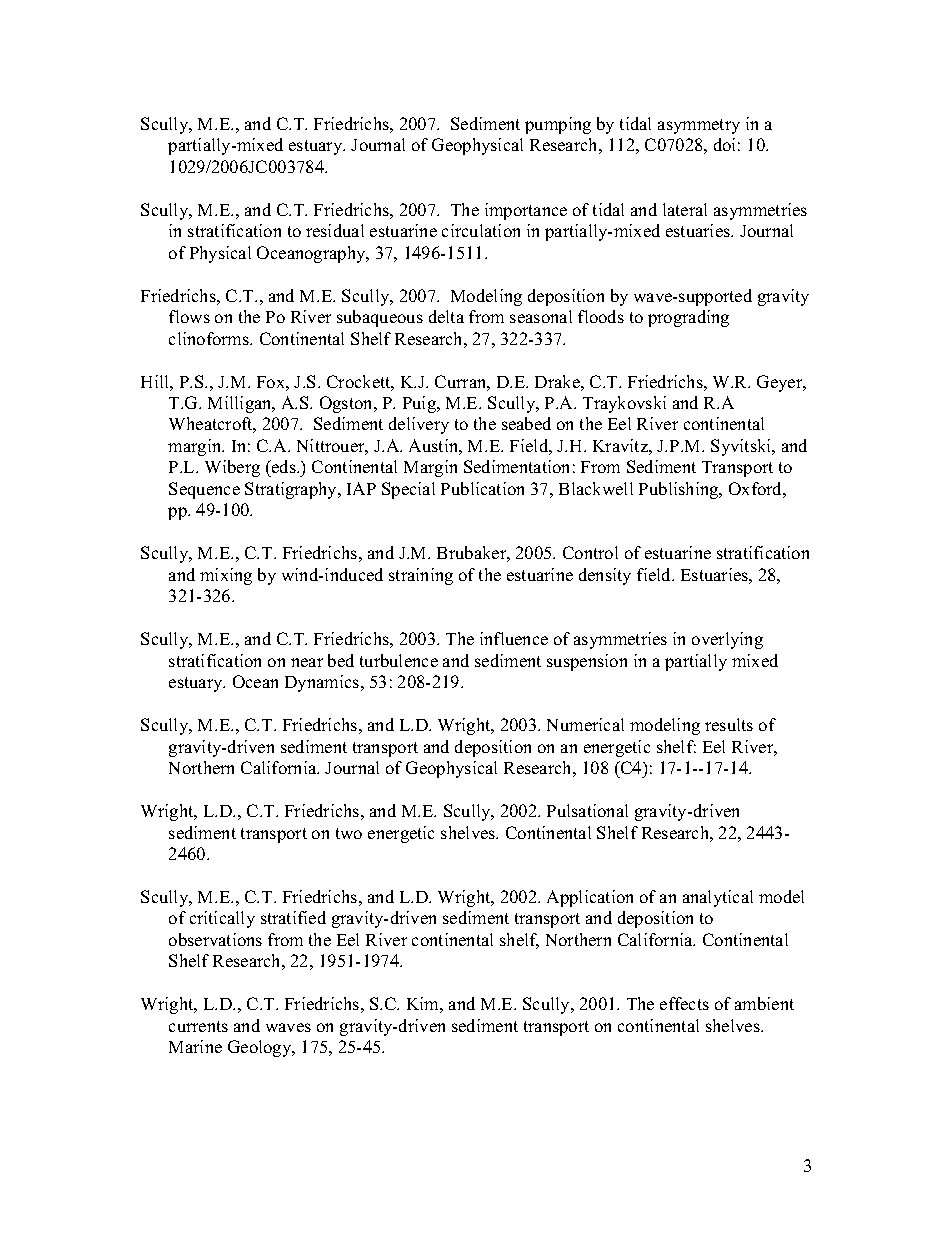 This screenshot has height=1233, width=952. What do you see at coordinates (226, 576) in the screenshot?
I see `mixing` at bounding box center [226, 576].
